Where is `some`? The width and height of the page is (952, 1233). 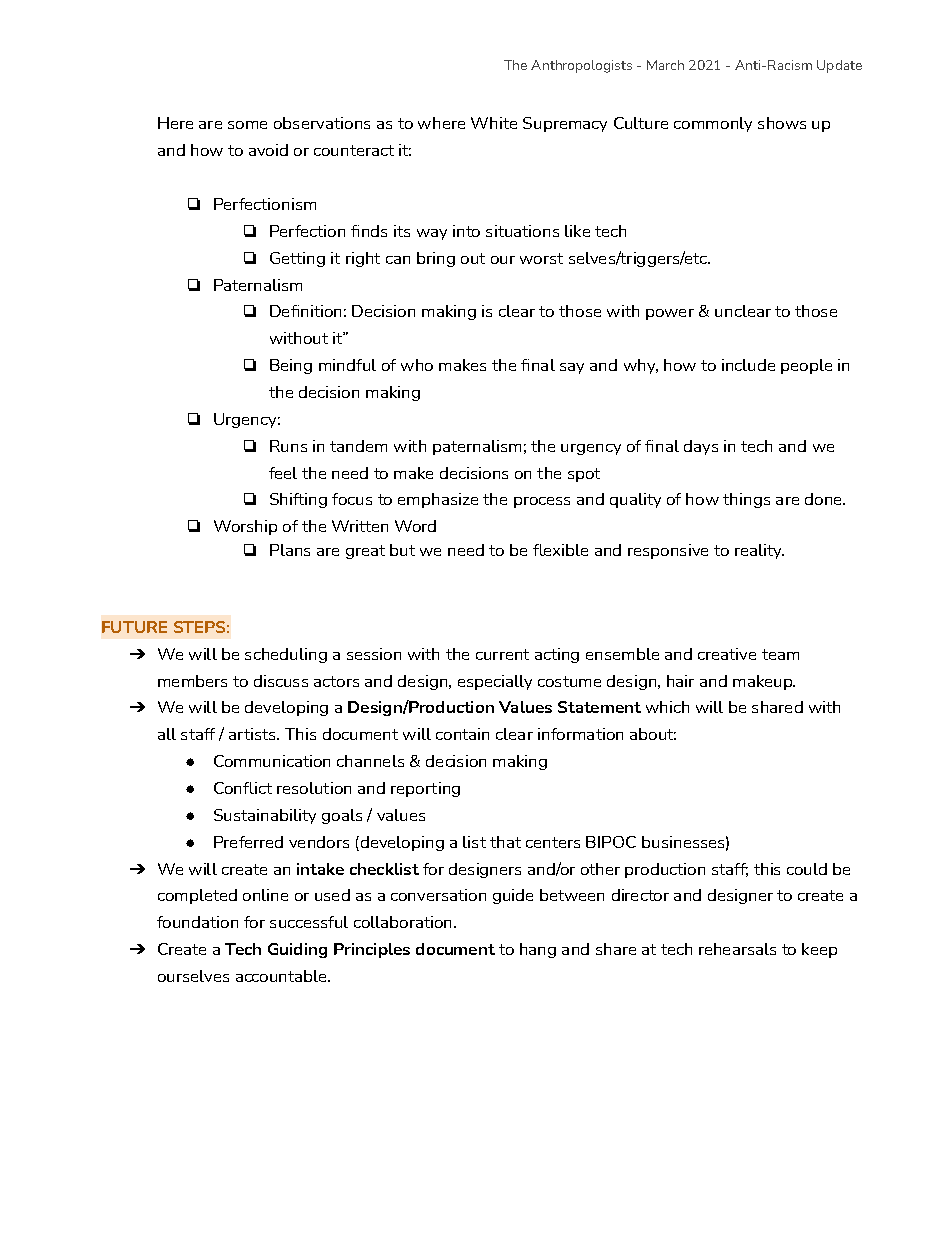
some is located at coordinates (247, 125).
